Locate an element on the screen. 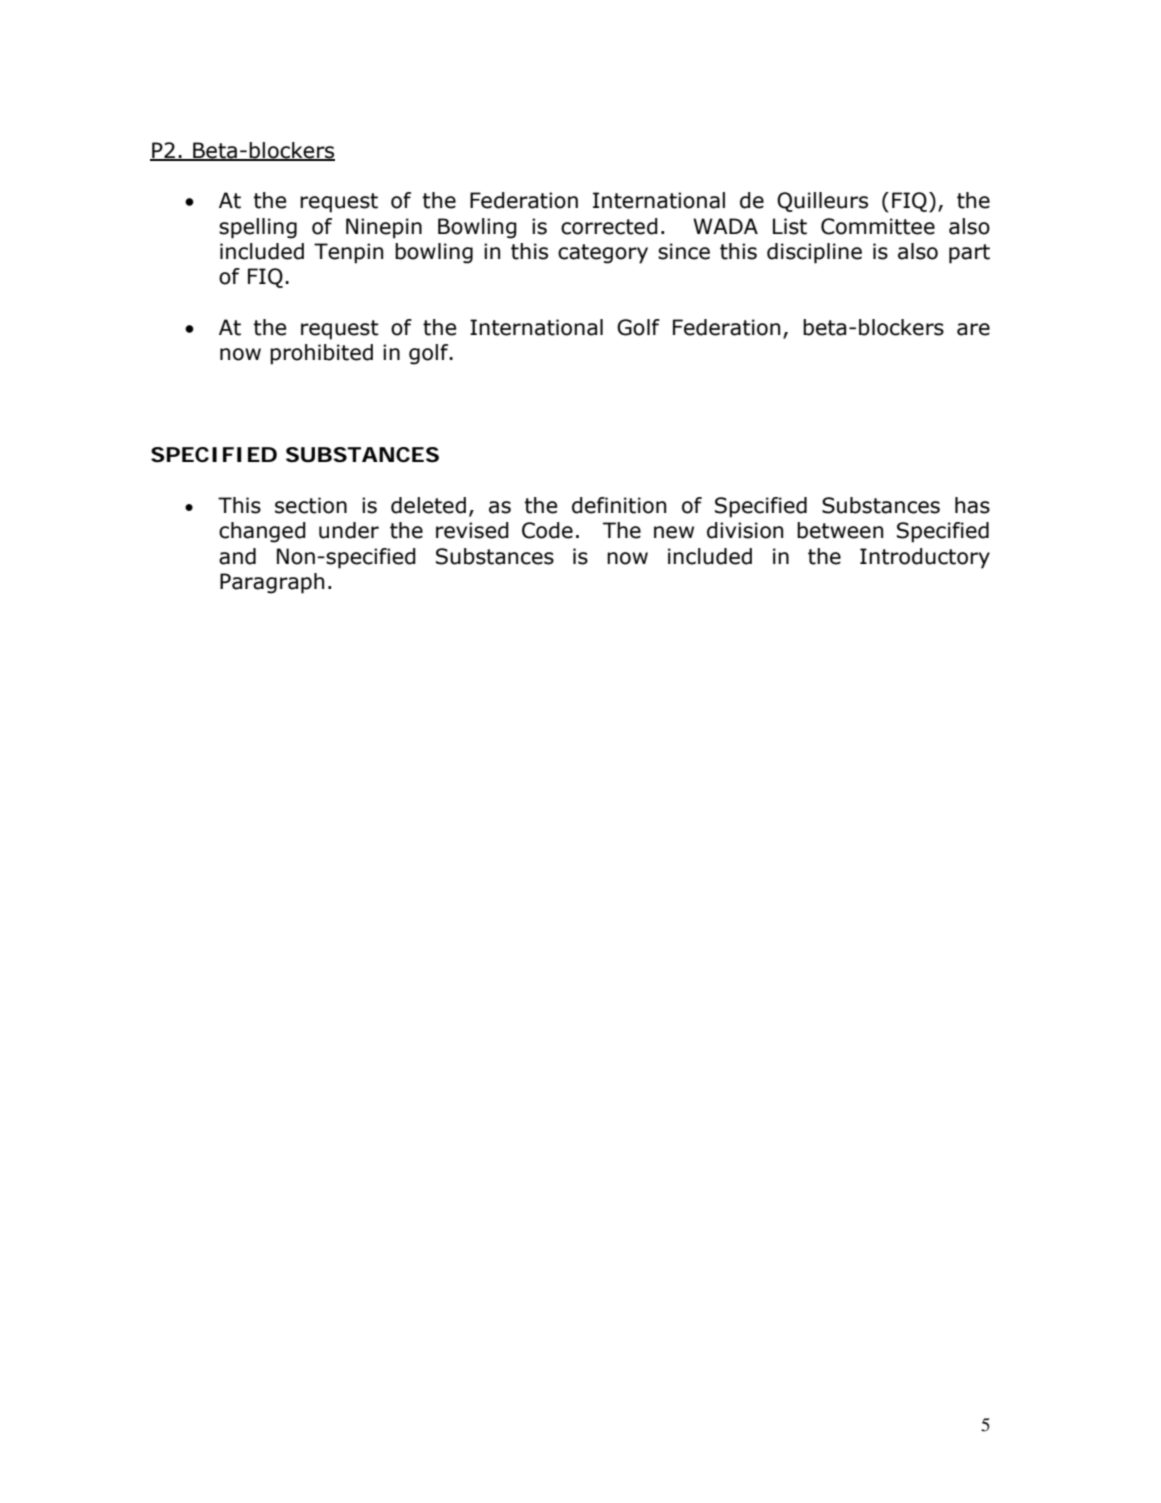 This screenshot has width=1161, height=1503. prohibited is located at coordinates (321, 354).
